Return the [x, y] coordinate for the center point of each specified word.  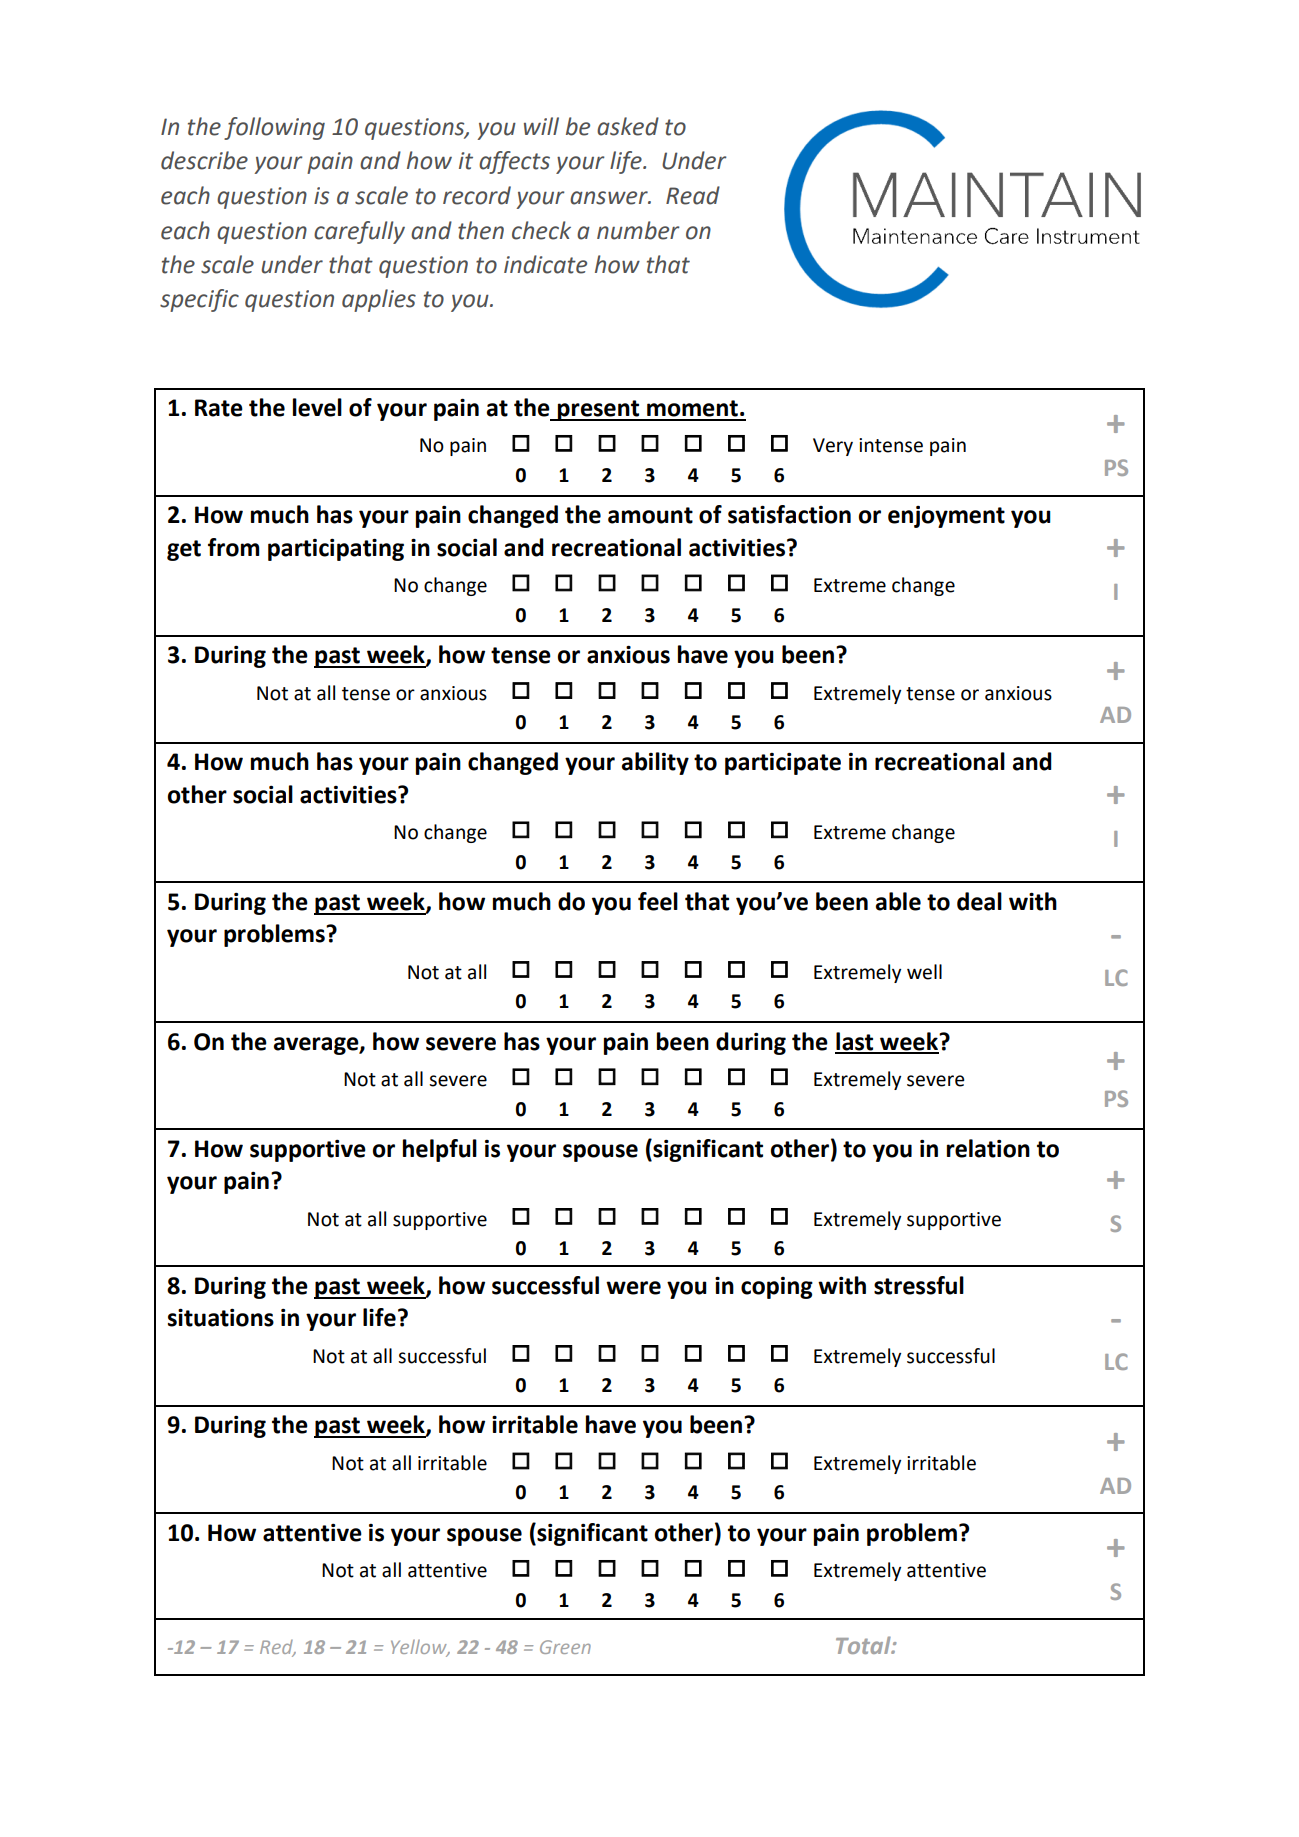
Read [693, 195]
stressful [919, 1285]
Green [565, 1647]
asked [628, 126]
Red [277, 1648]
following [274, 128]
